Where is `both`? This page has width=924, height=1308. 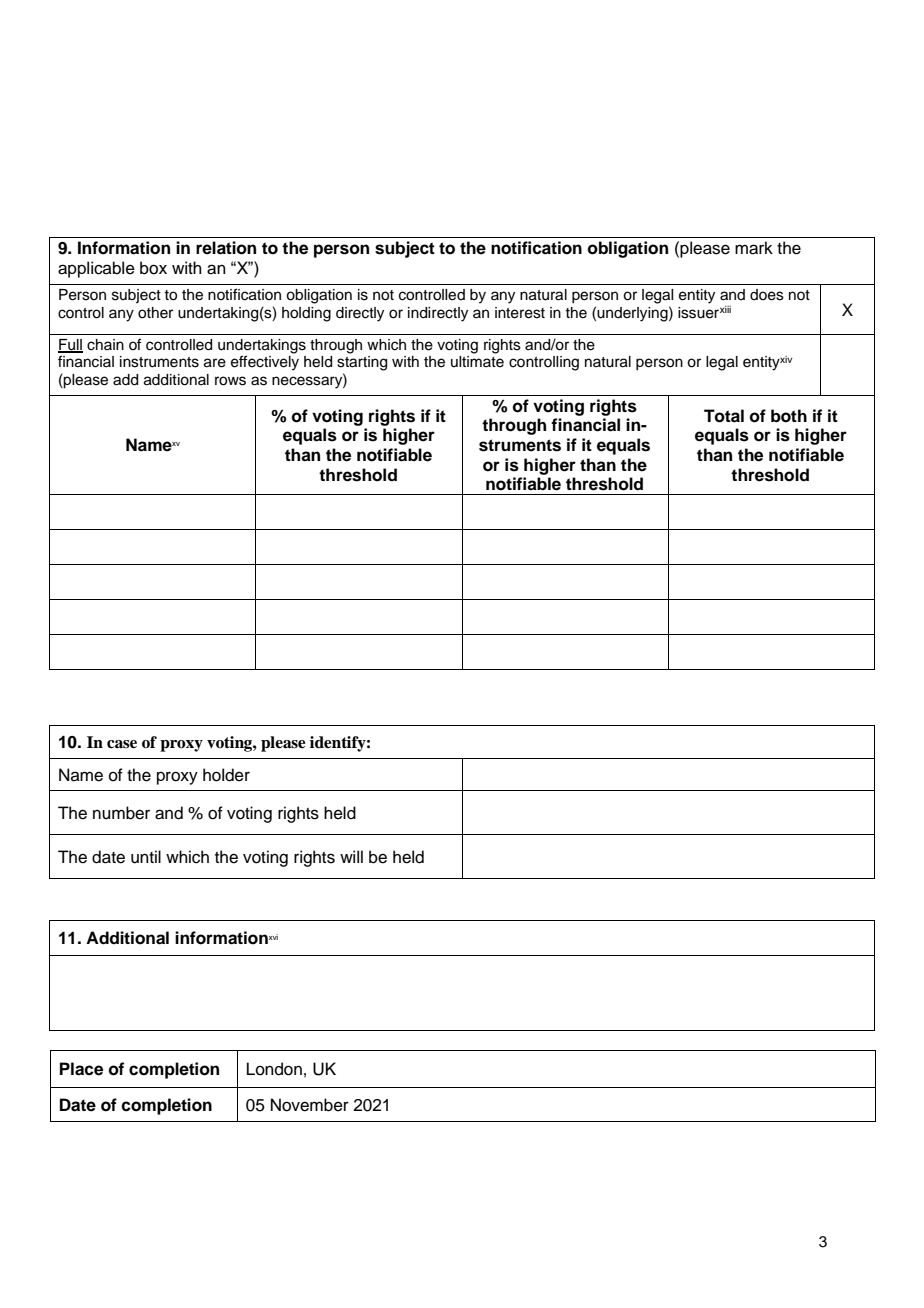
both is located at coordinates (789, 416).
